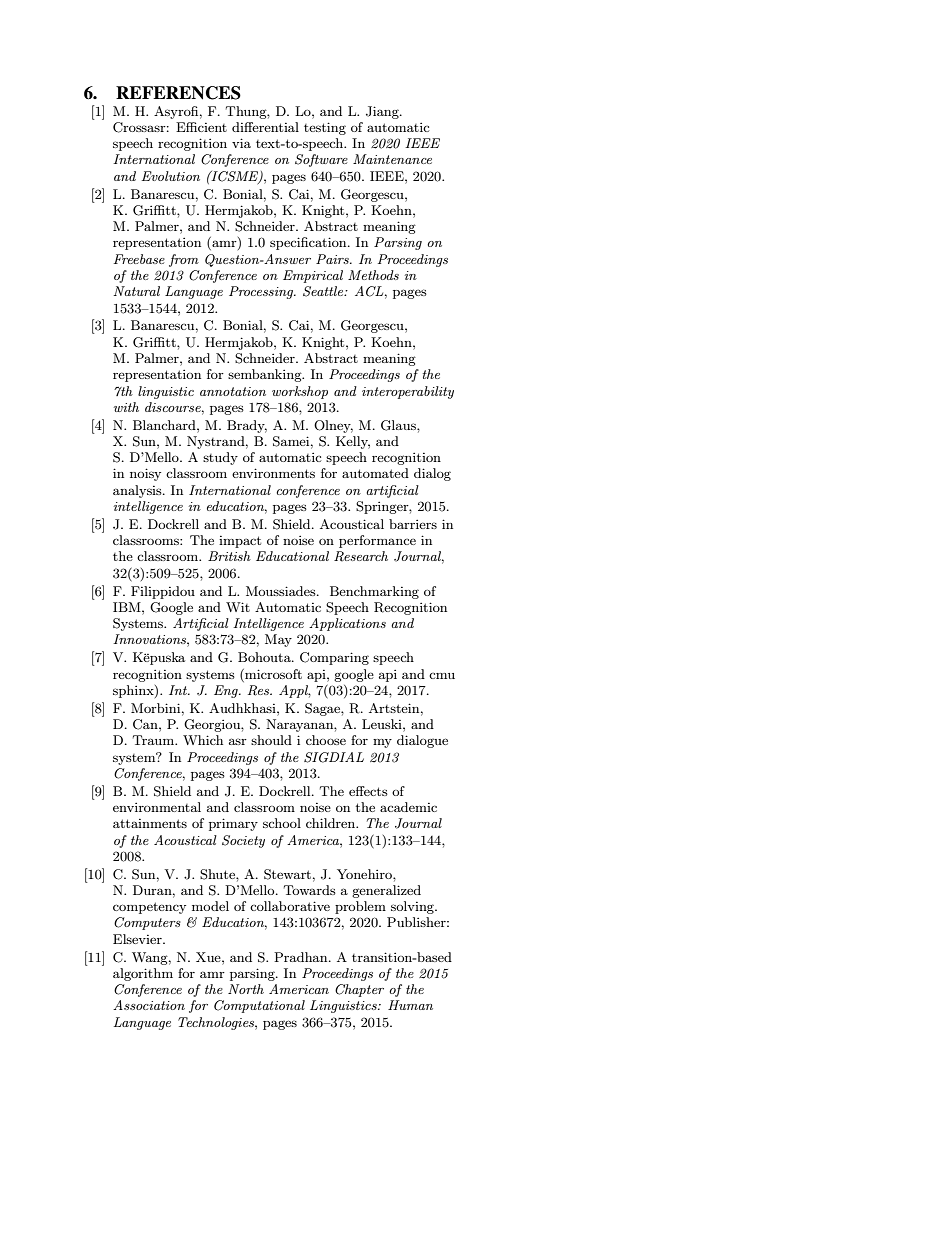  What do you see at coordinates (383, 112) in the document?
I see `Jiang` at bounding box center [383, 112].
